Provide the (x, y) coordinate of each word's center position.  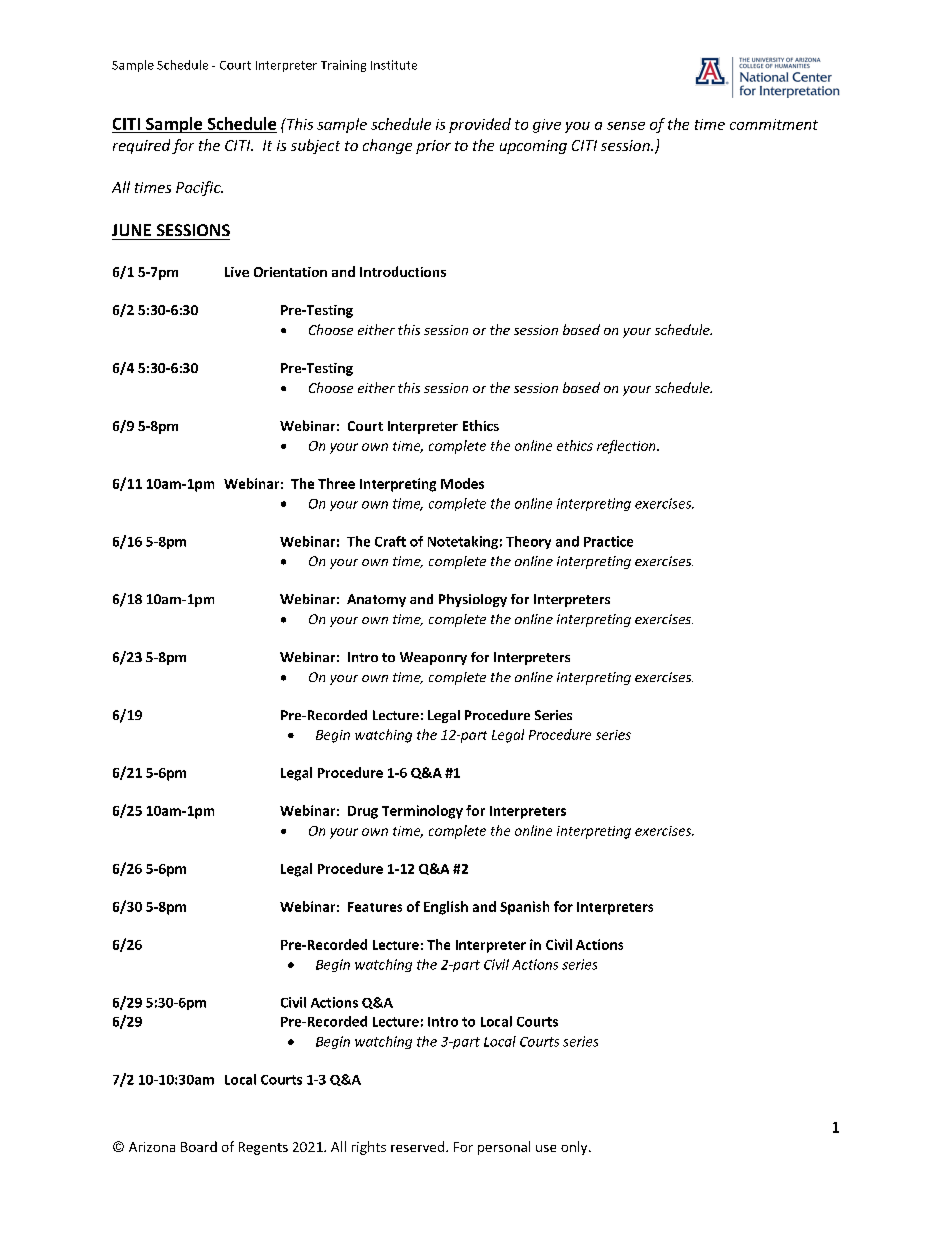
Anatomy (376, 600)
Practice (608, 541)
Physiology (473, 600)
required (141, 146)
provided (480, 125)
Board (199, 1146)
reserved (419, 1146)
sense (626, 126)
